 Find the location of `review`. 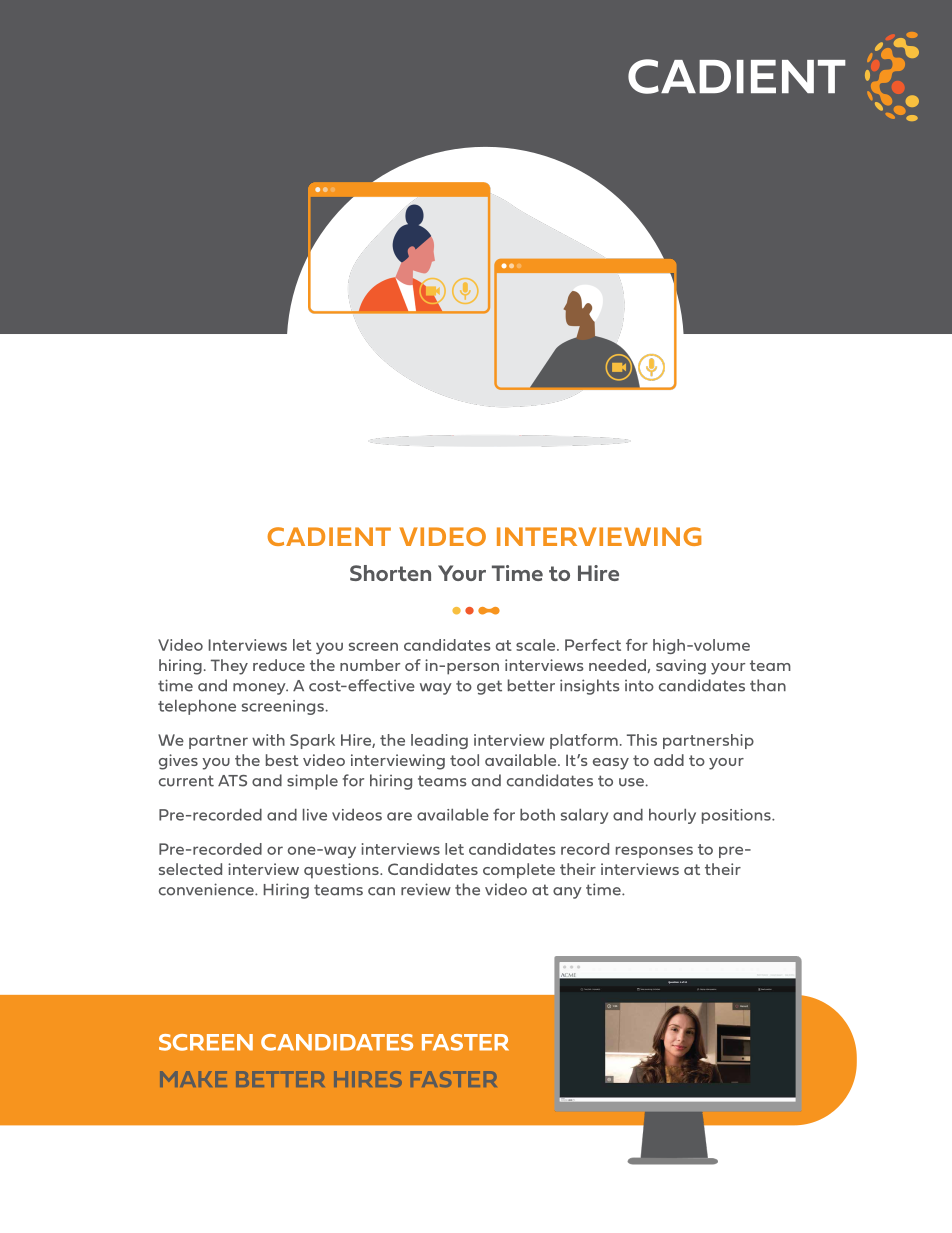

review is located at coordinates (426, 889).
